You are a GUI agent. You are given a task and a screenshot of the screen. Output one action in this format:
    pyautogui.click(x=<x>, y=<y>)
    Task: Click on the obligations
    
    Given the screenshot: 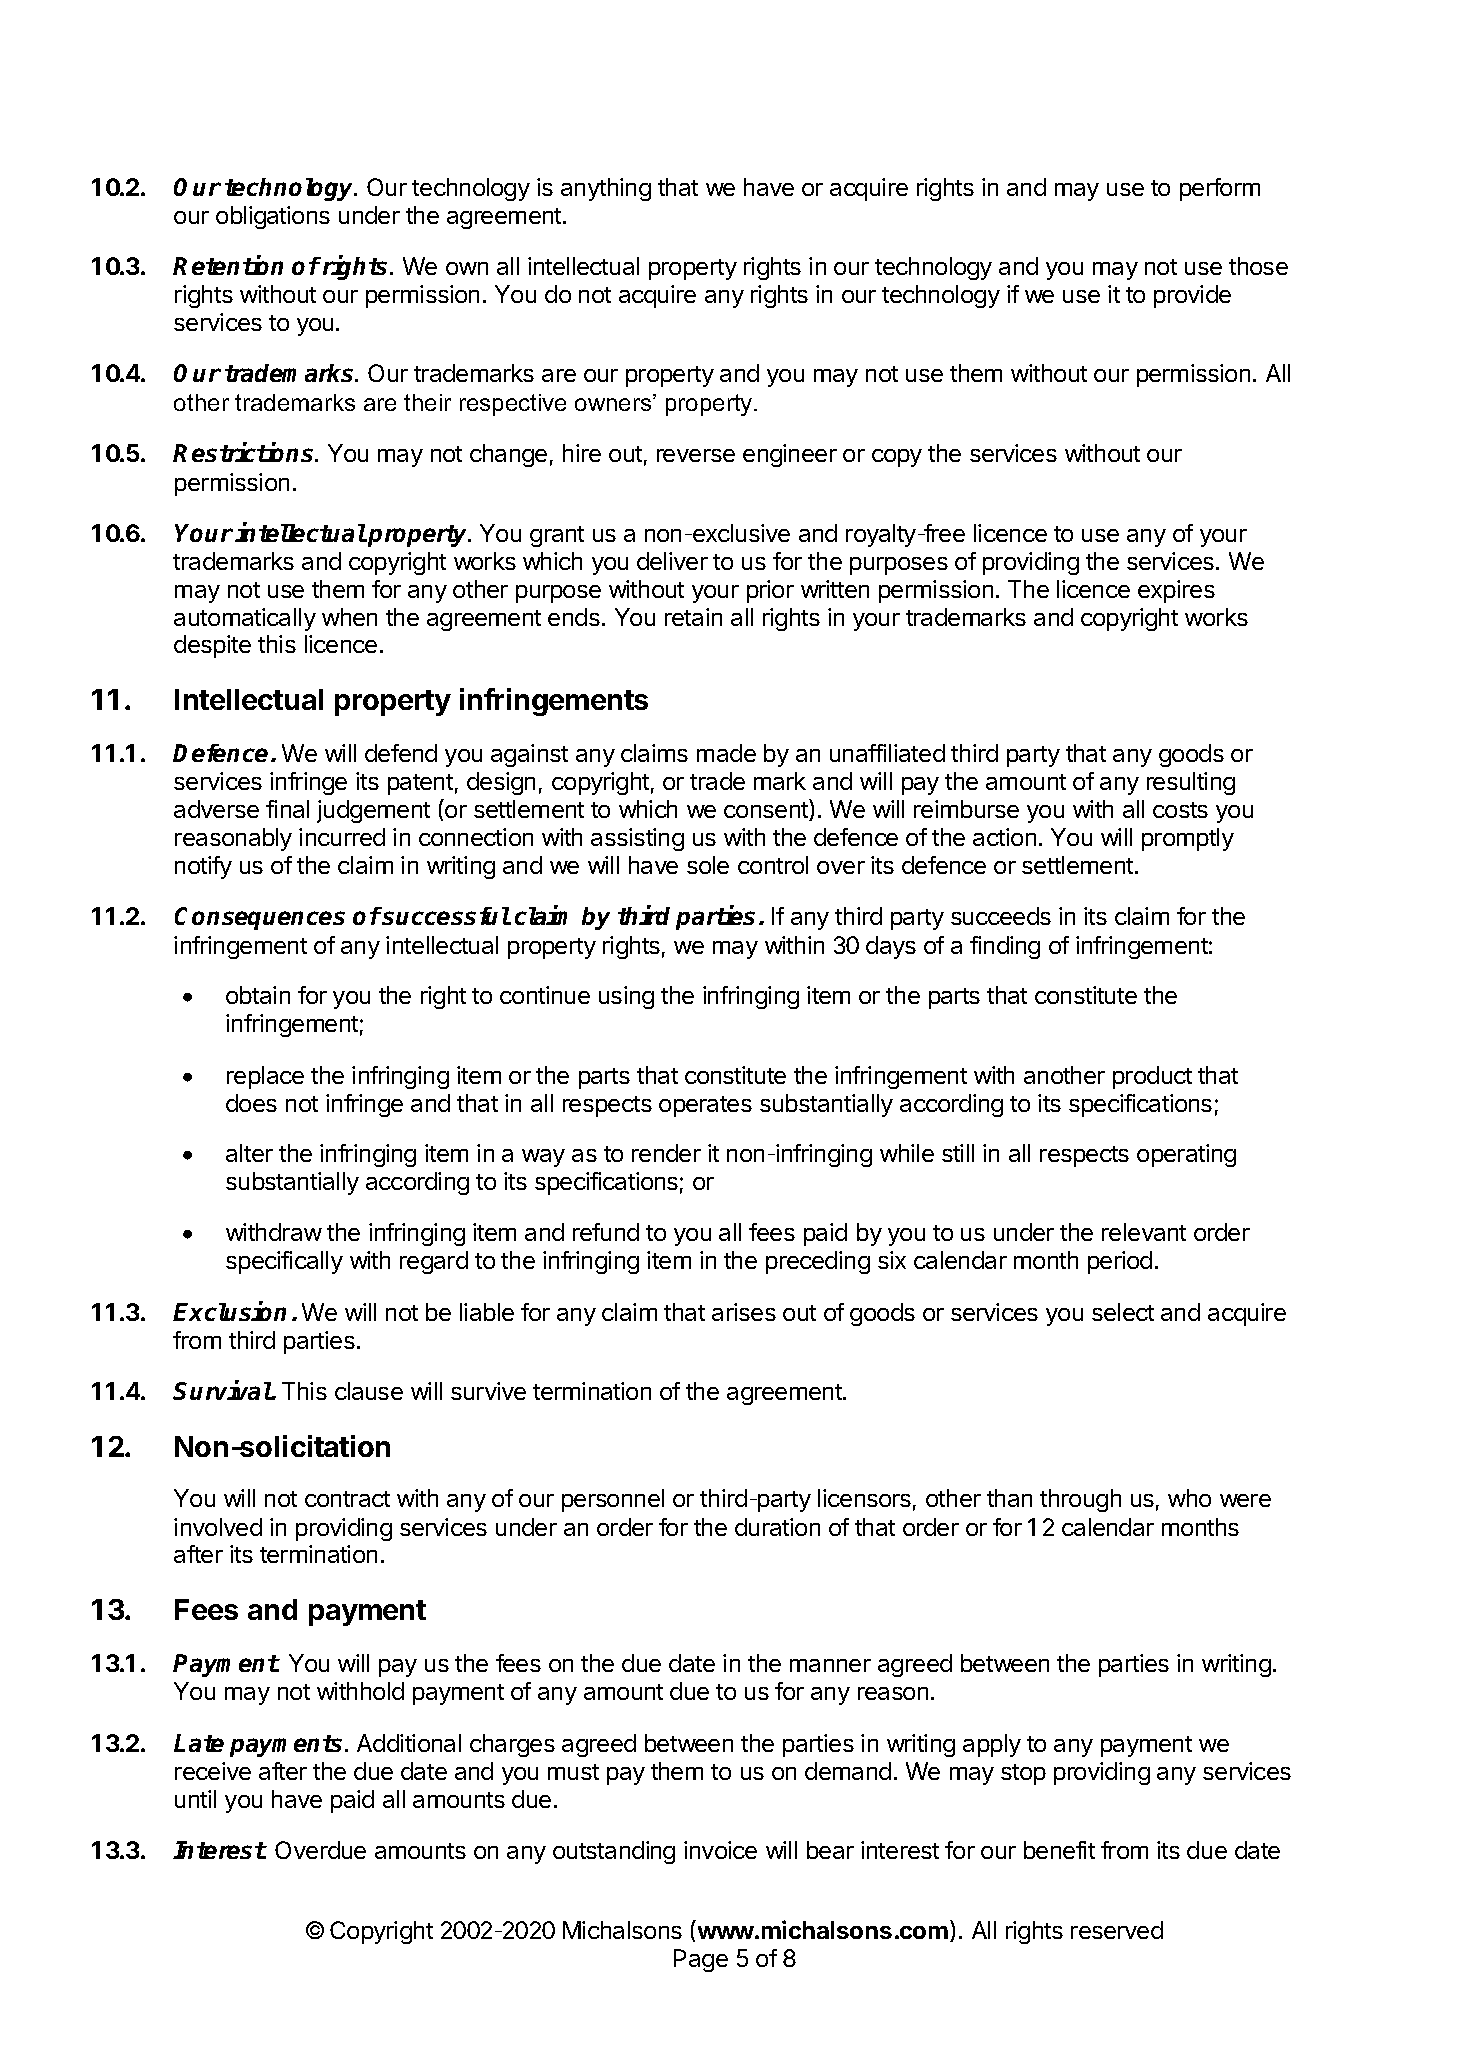 What is the action you would take?
    pyautogui.click(x=273, y=217)
